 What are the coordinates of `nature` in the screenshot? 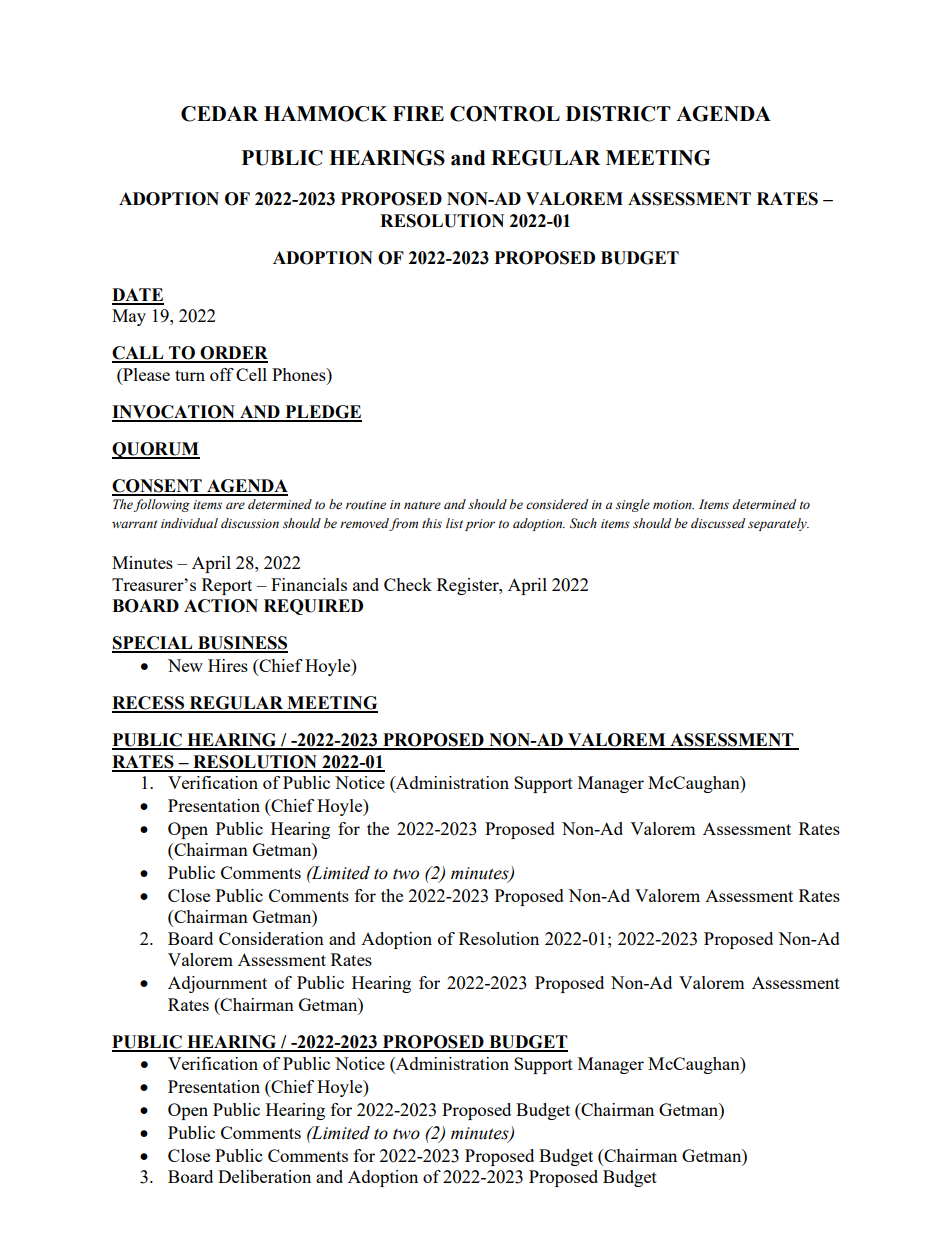 It's located at (422, 505).
